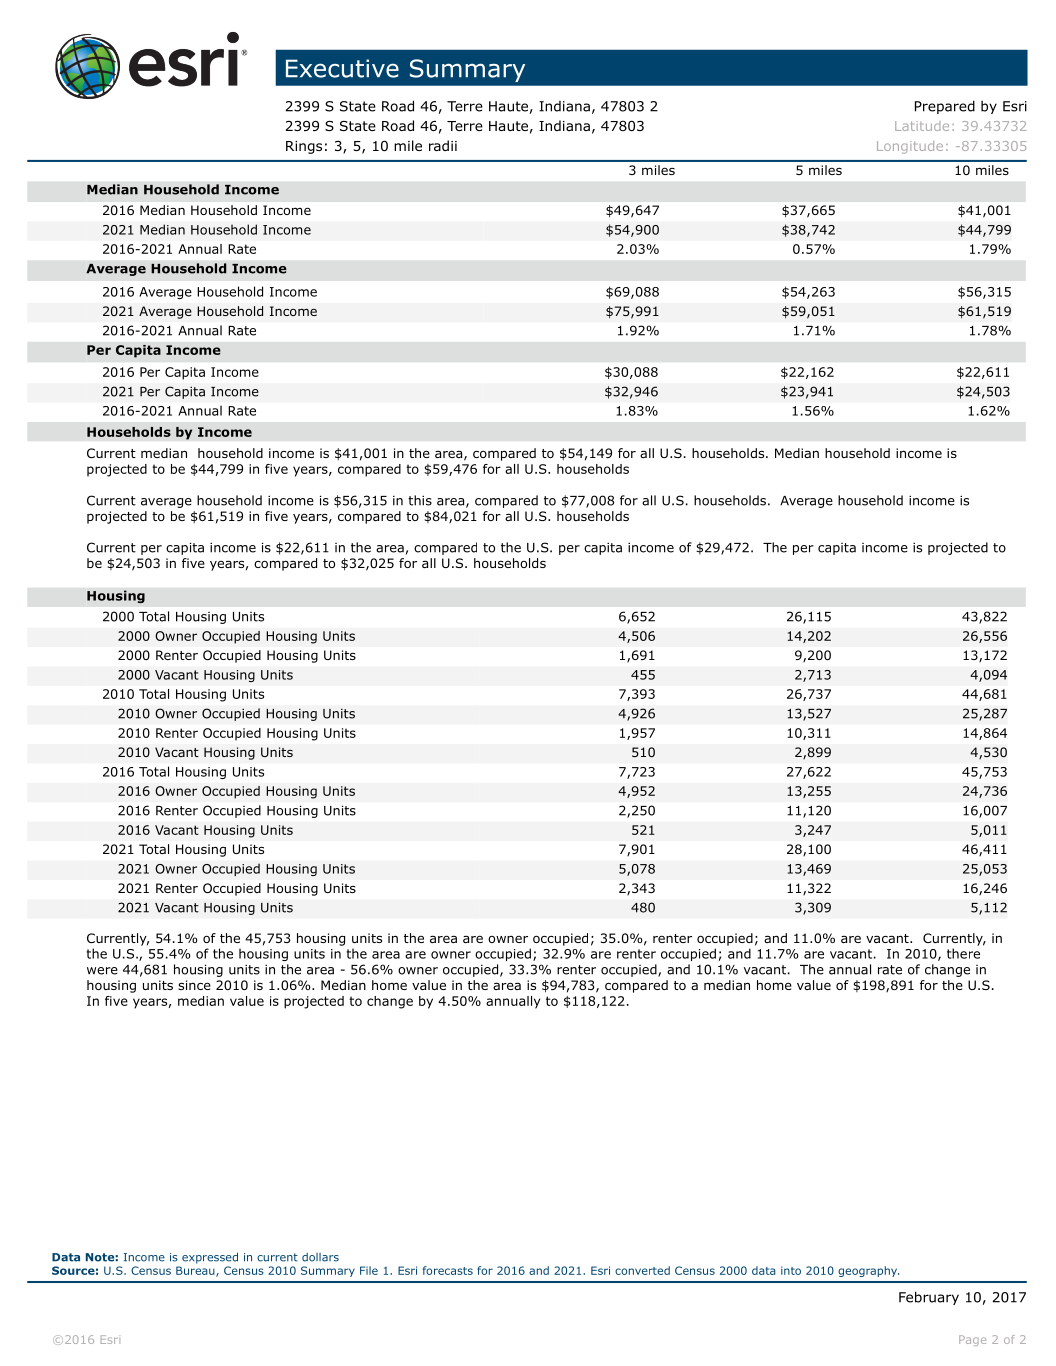 This image has width=1056, height=1366. Describe the element at coordinates (443, 145) in the image. I see `radii` at that location.
